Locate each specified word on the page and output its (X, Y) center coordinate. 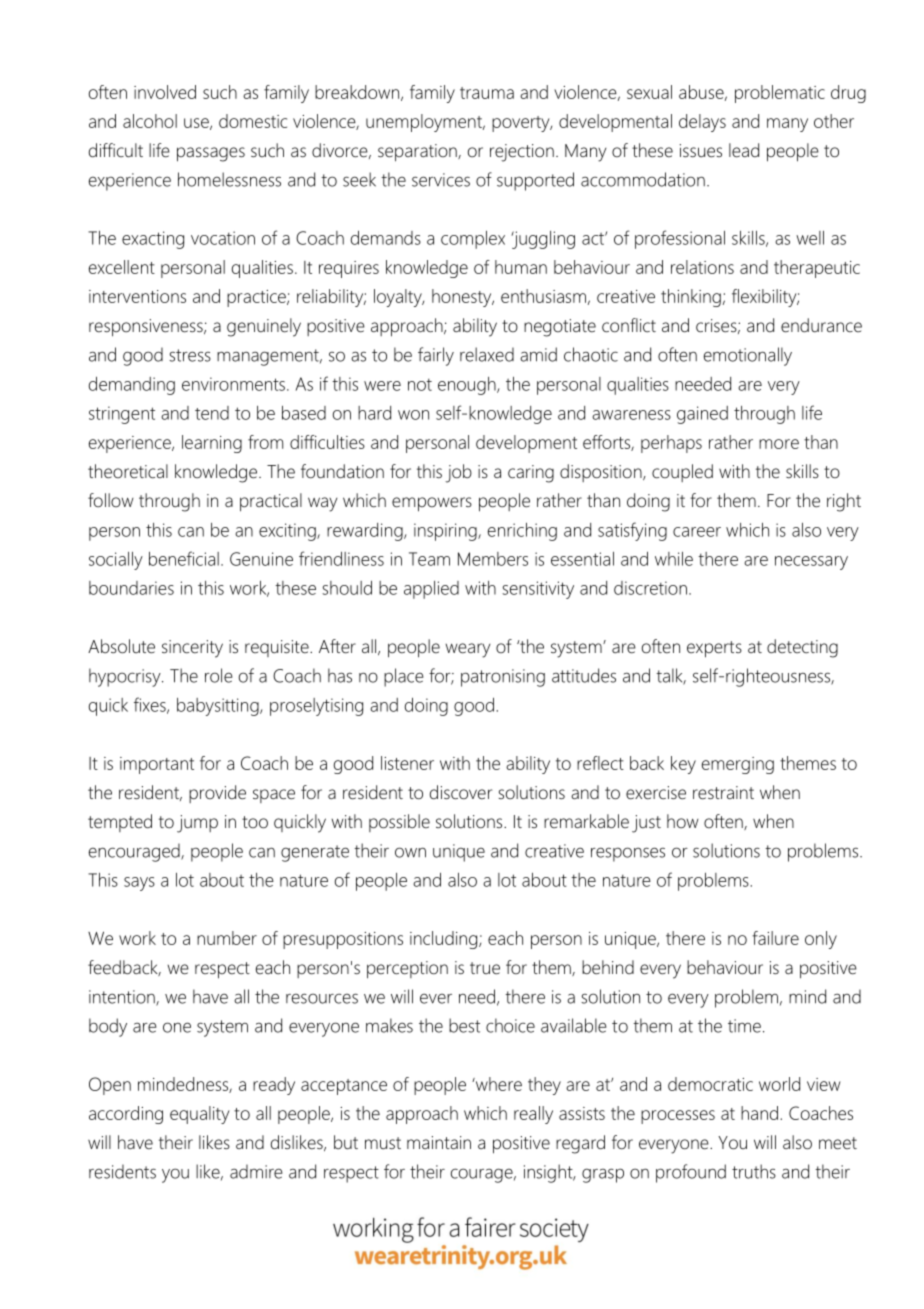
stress (190, 355)
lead (744, 150)
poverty (522, 124)
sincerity (192, 649)
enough (468, 386)
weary (467, 650)
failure (775, 938)
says (139, 884)
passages (211, 154)
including (445, 940)
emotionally (748, 356)
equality (200, 1115)
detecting (802, 648)
